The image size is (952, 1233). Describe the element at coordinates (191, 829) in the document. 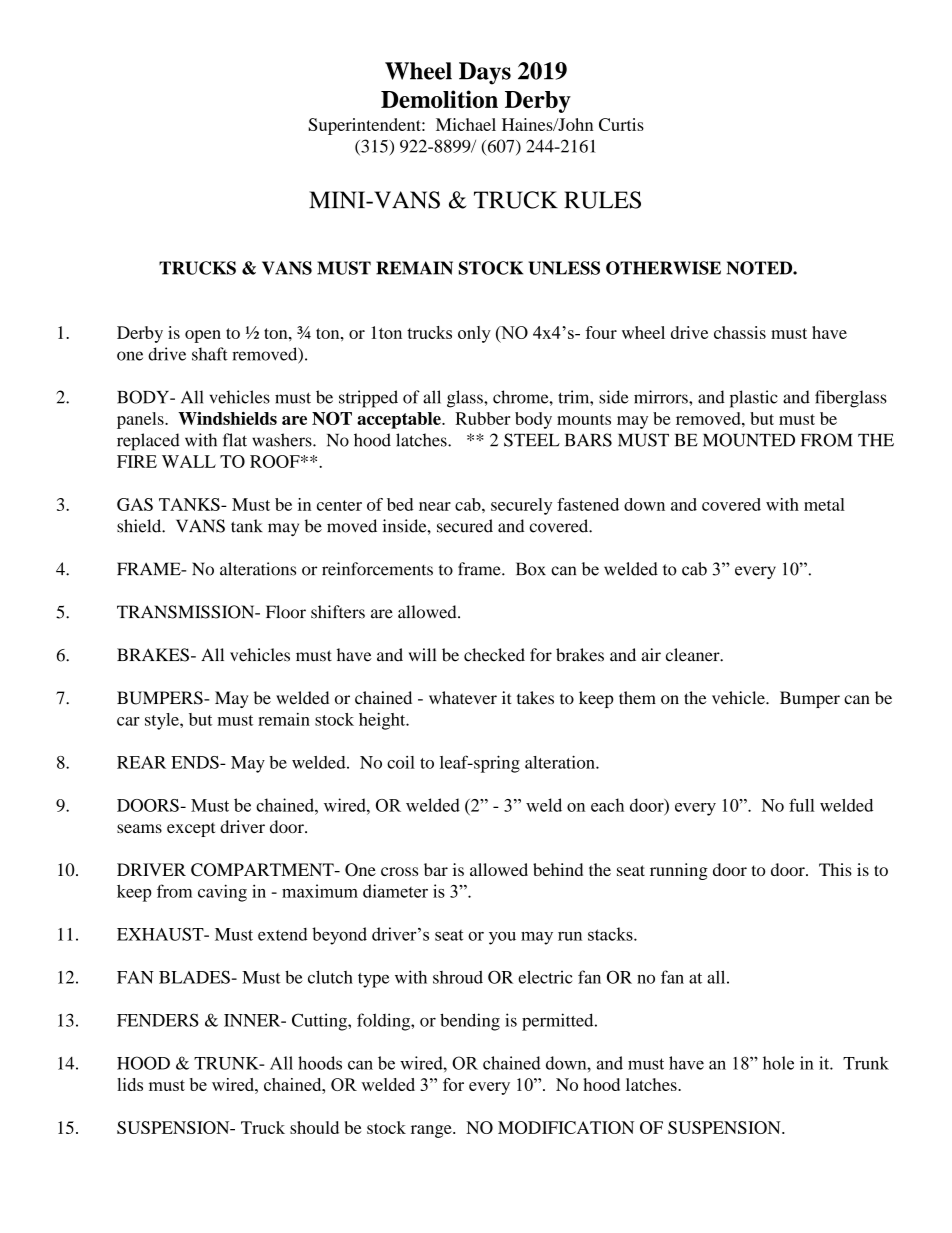

I see `except` at that location.
